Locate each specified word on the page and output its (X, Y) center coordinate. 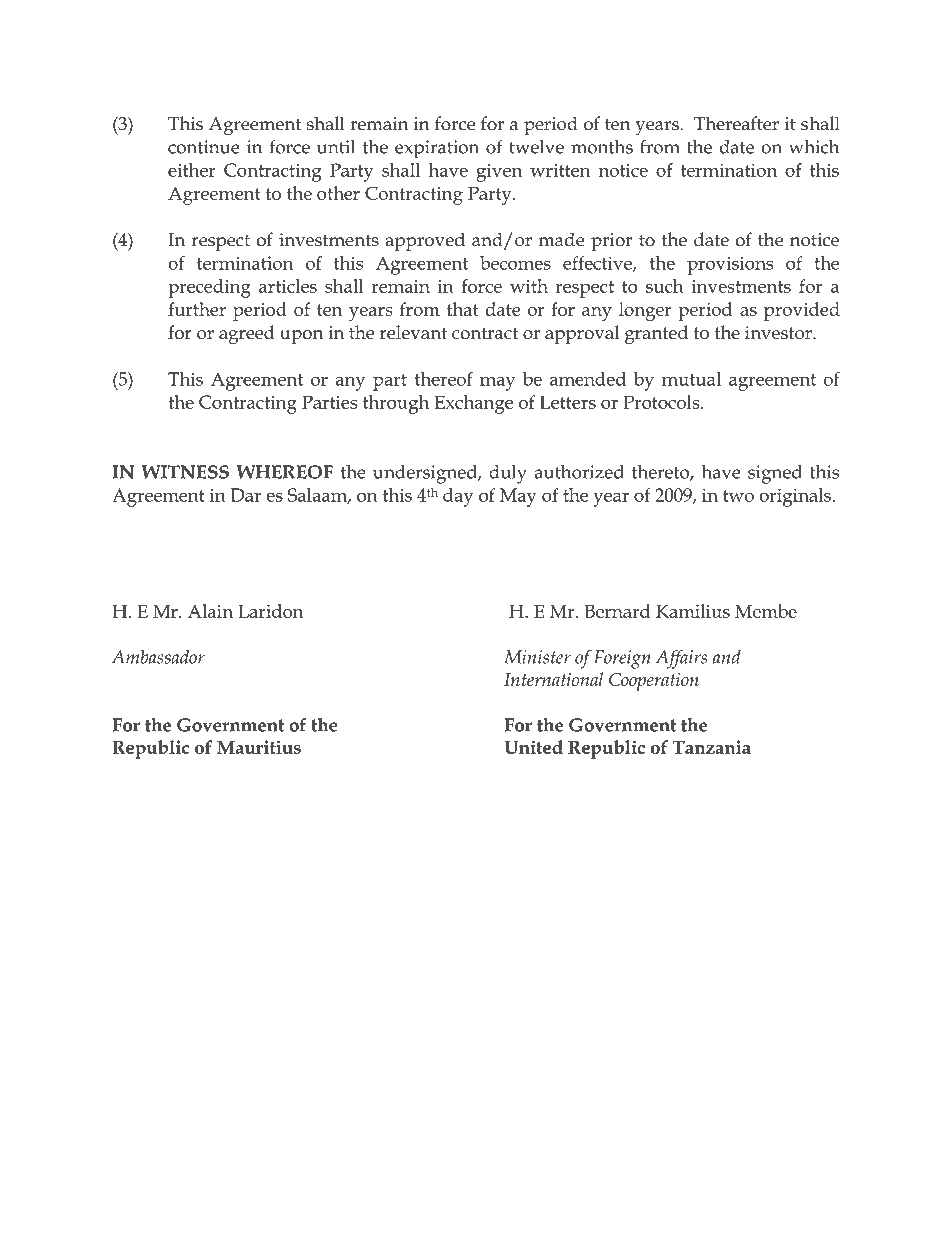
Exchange (474, 404)
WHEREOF (284, 472)
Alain (210, 611)
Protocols (662, 402)
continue (204, 147)
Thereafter (736, 123)
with (529, 286)
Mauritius (259, 747)
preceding (209, 288)
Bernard (617, 611)
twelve (536, 146)
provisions (730, 265)
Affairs (681, 659)
